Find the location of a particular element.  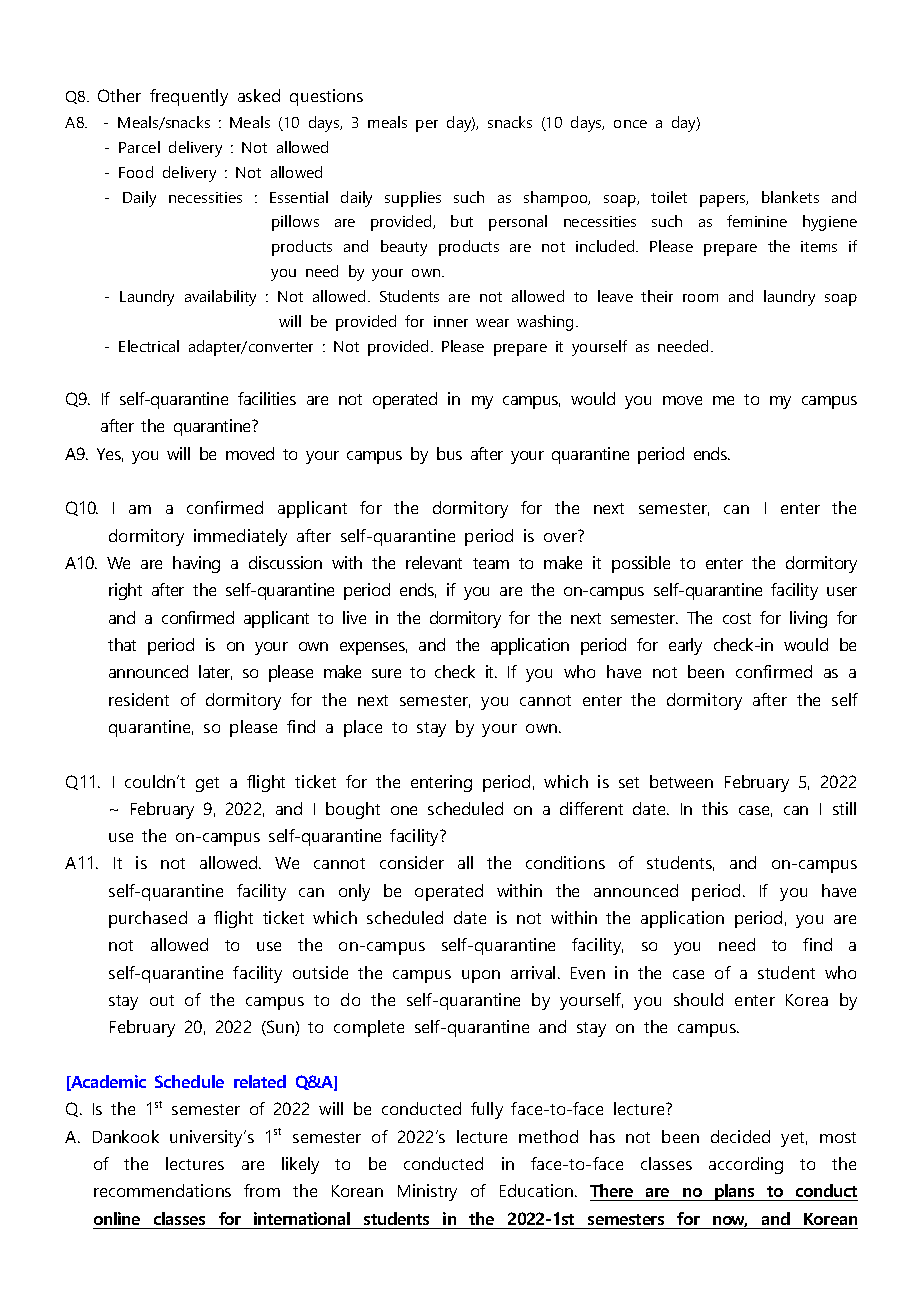

frequently is located at coordinates (189, 97).
